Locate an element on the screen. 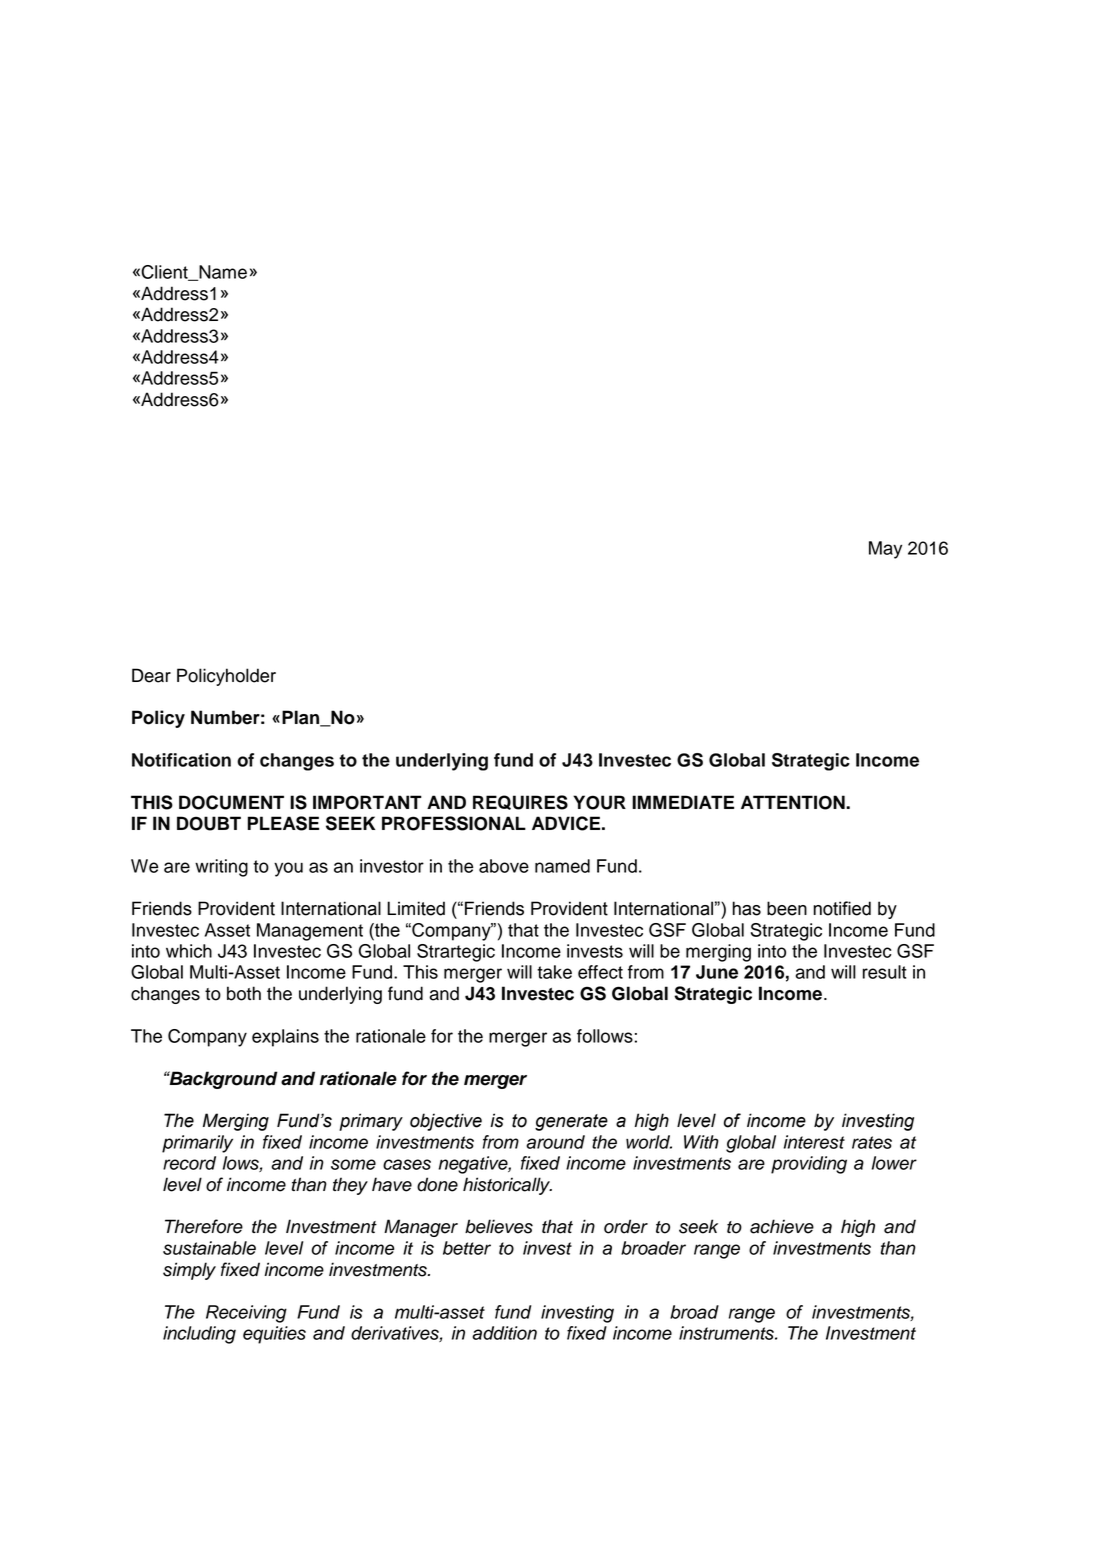  providing is located at coordinates (809, 1165).
